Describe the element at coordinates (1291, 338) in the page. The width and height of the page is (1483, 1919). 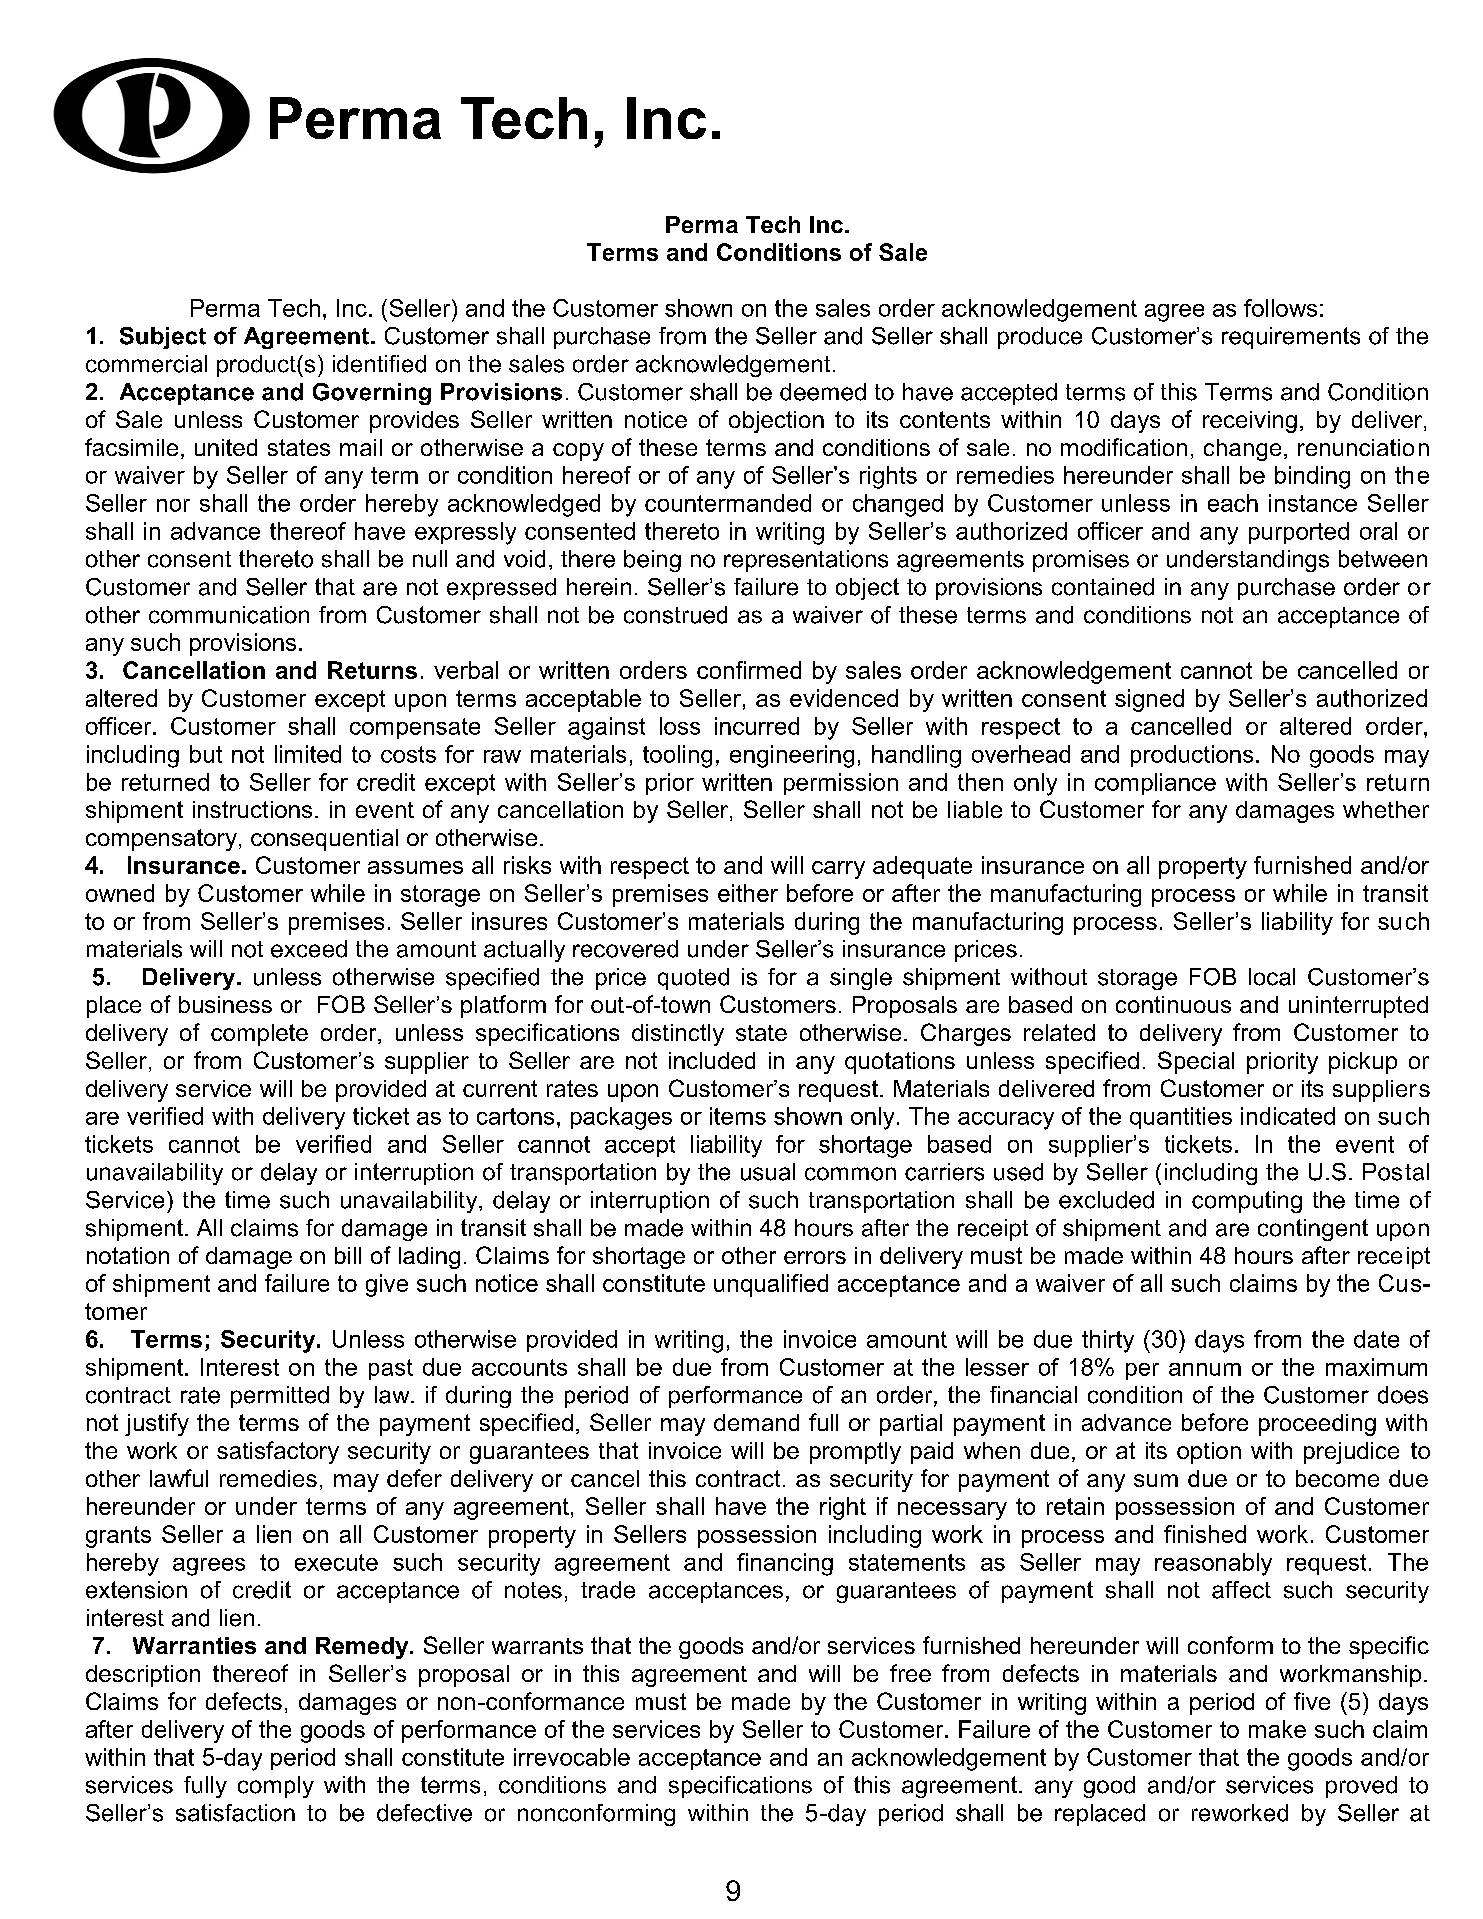
I see `requirements` at that location.
